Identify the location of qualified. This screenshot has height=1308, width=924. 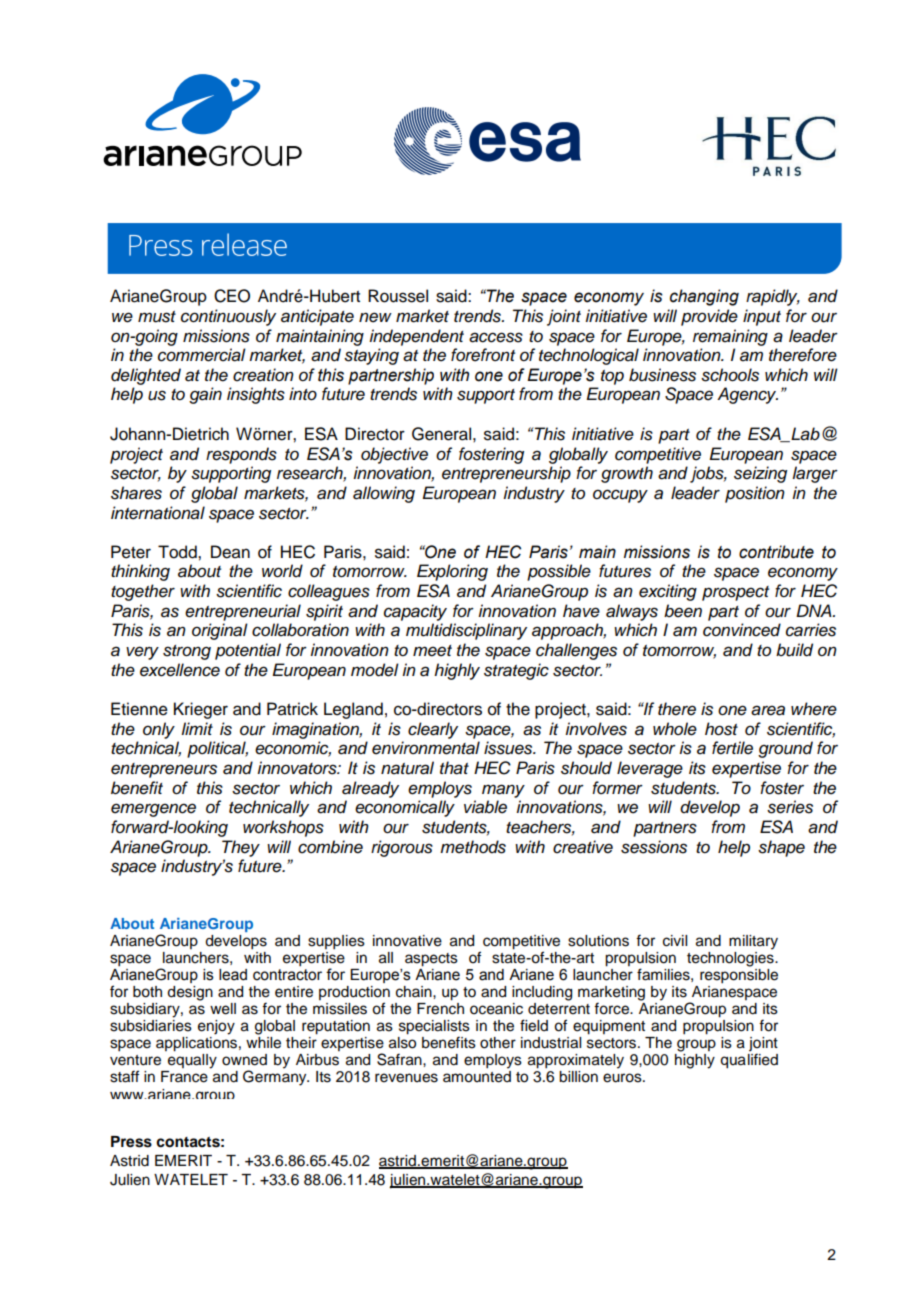
(749, 1061).
